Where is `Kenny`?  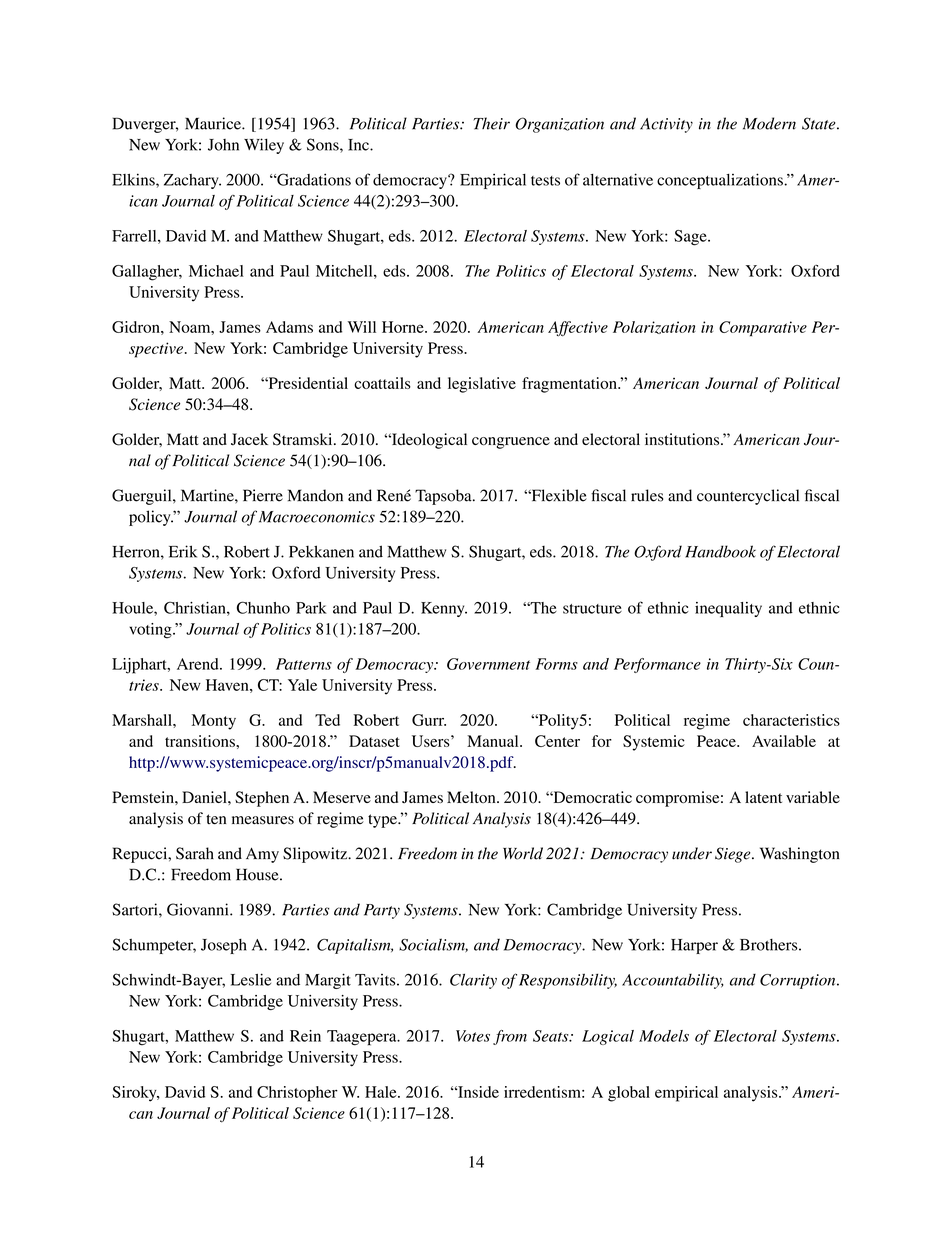
Kenny is located at coordinates (444, 609).
